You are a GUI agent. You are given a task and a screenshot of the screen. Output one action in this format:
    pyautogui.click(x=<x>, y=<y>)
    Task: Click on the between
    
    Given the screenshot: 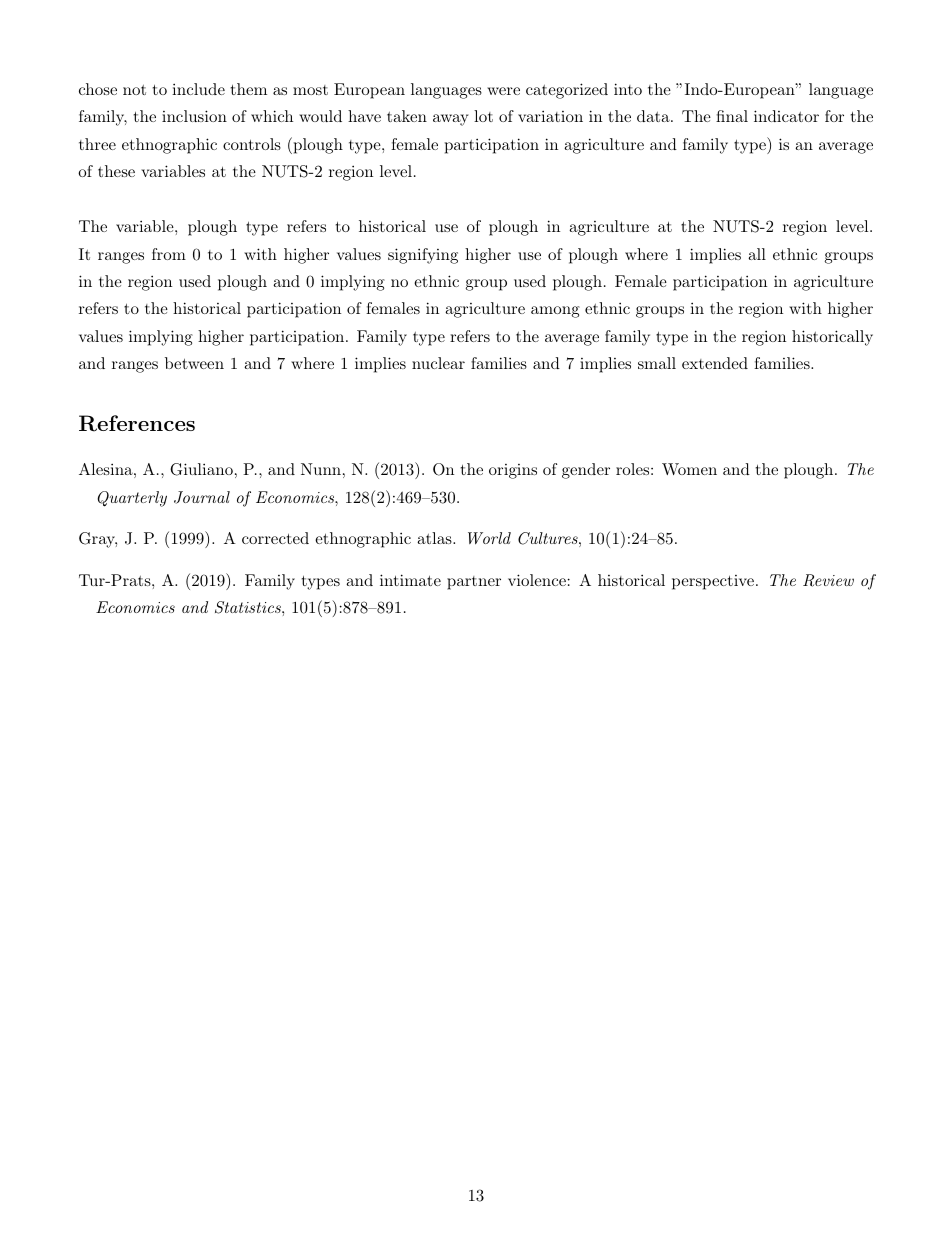 What is the action you would take?
    pyautogui.click(x=194, y=363)
